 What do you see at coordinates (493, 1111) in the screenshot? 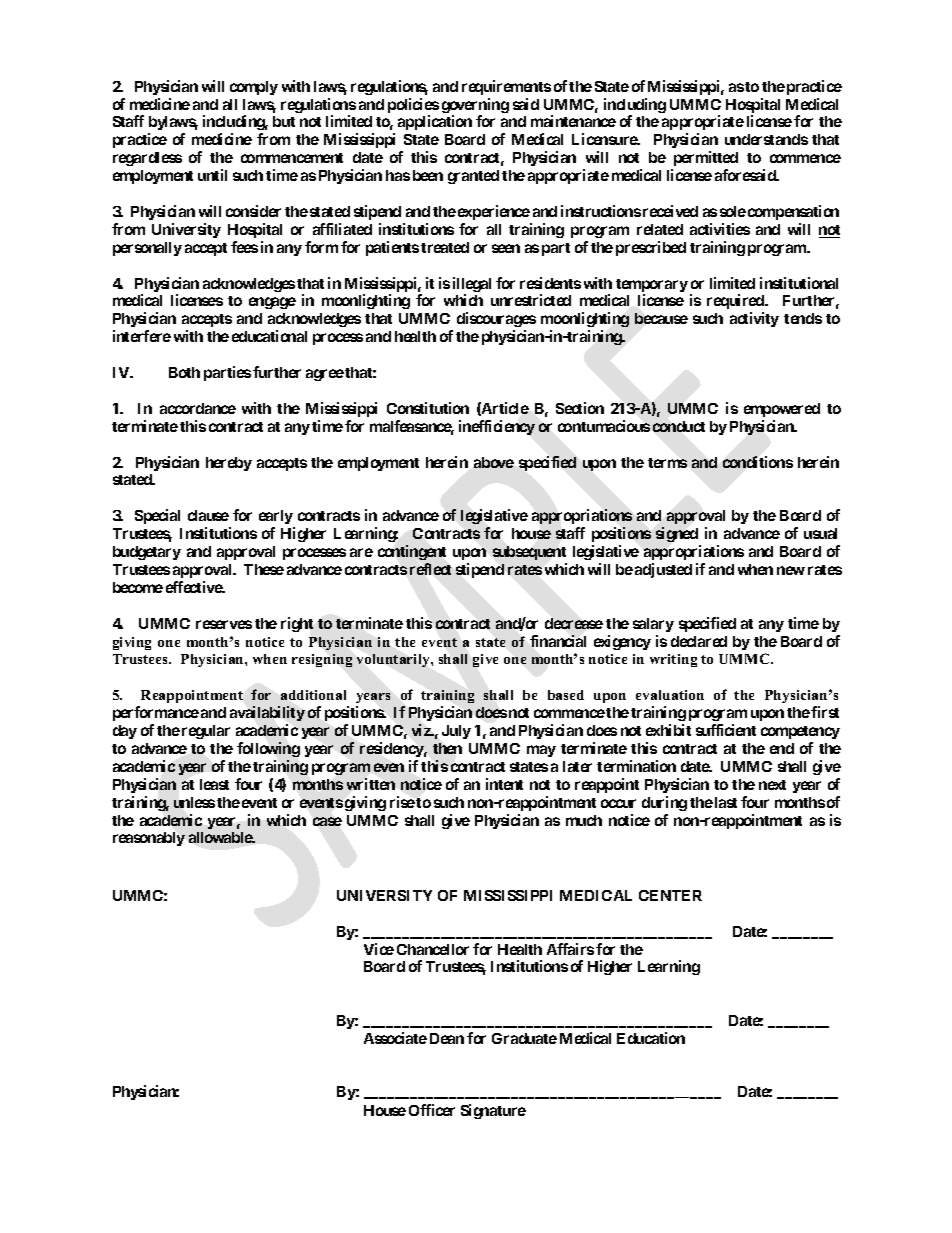
I see `Signature` at bounding box center [493, 1111].
